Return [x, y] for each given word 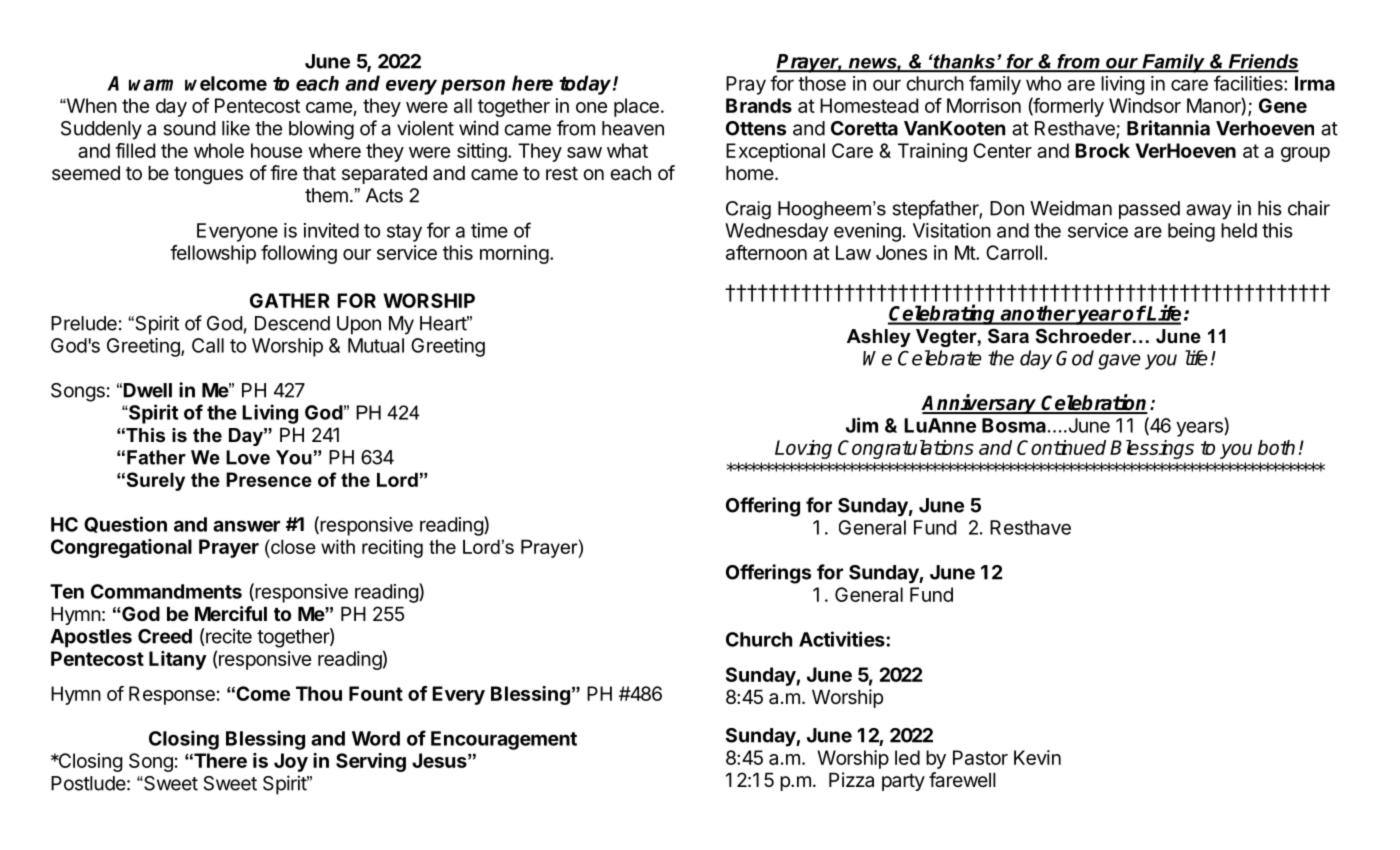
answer [246, 526]
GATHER [290, 300]
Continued [1061, 447]
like [236, 128]
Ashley [879, 338]
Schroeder [1085, 336]
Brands [759, 105]
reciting [392, 548]
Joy [291, 762]
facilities [1249, 83]
